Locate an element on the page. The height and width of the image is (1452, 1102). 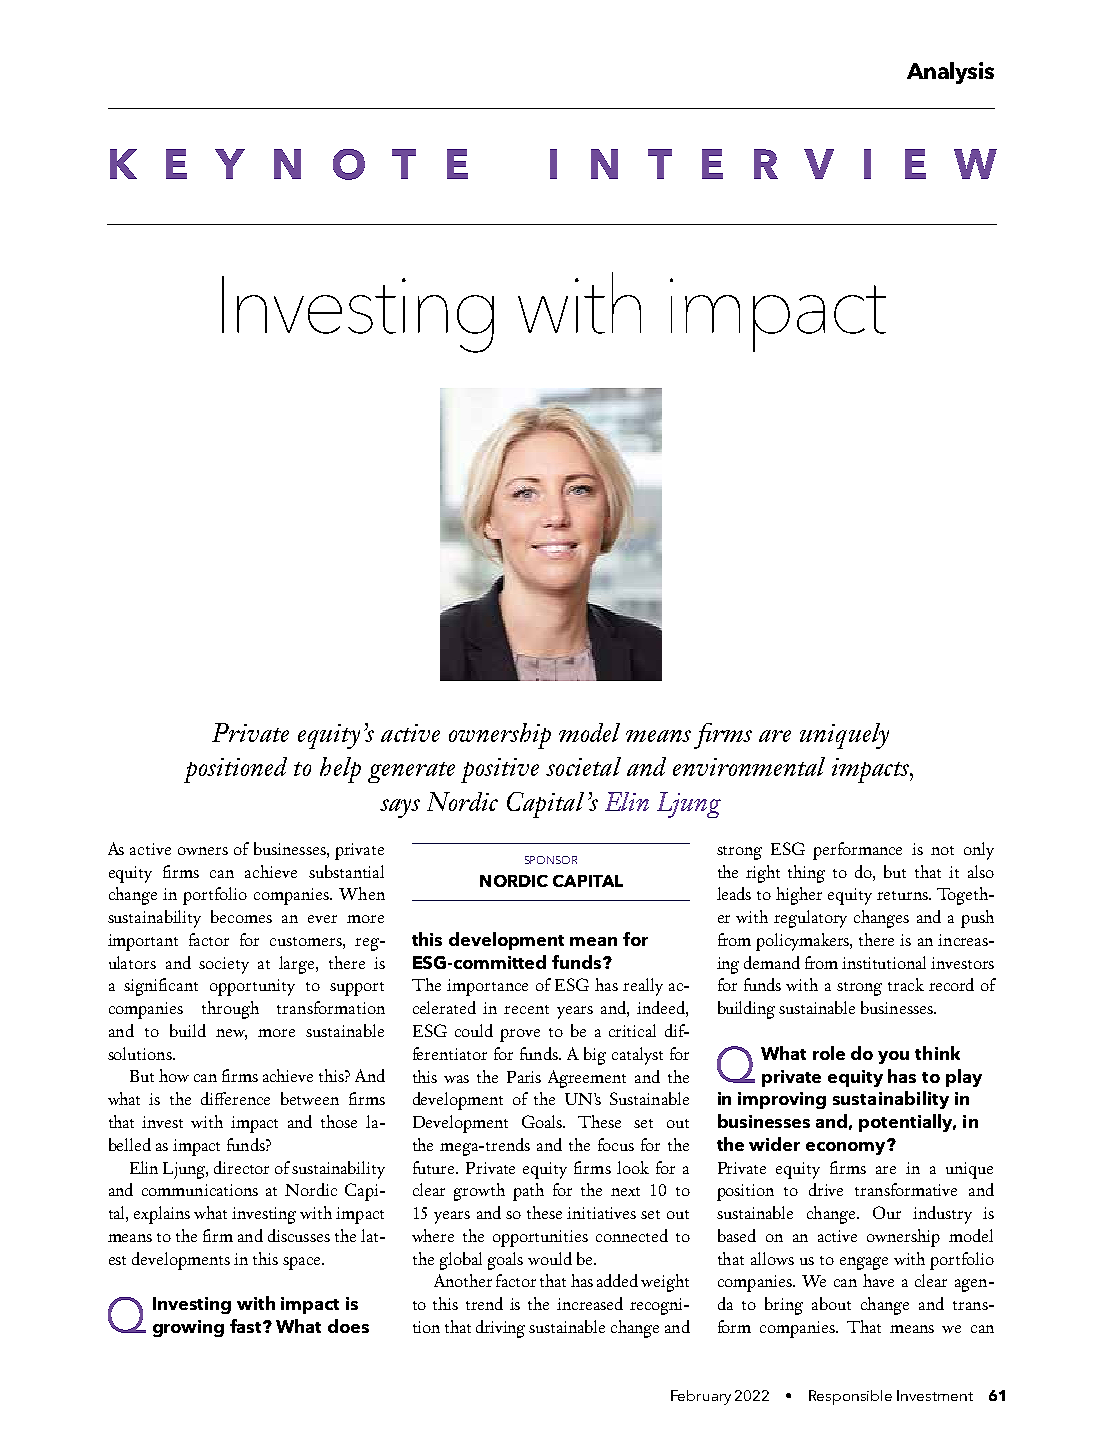
environmental is located at coordinates (749, 766).
